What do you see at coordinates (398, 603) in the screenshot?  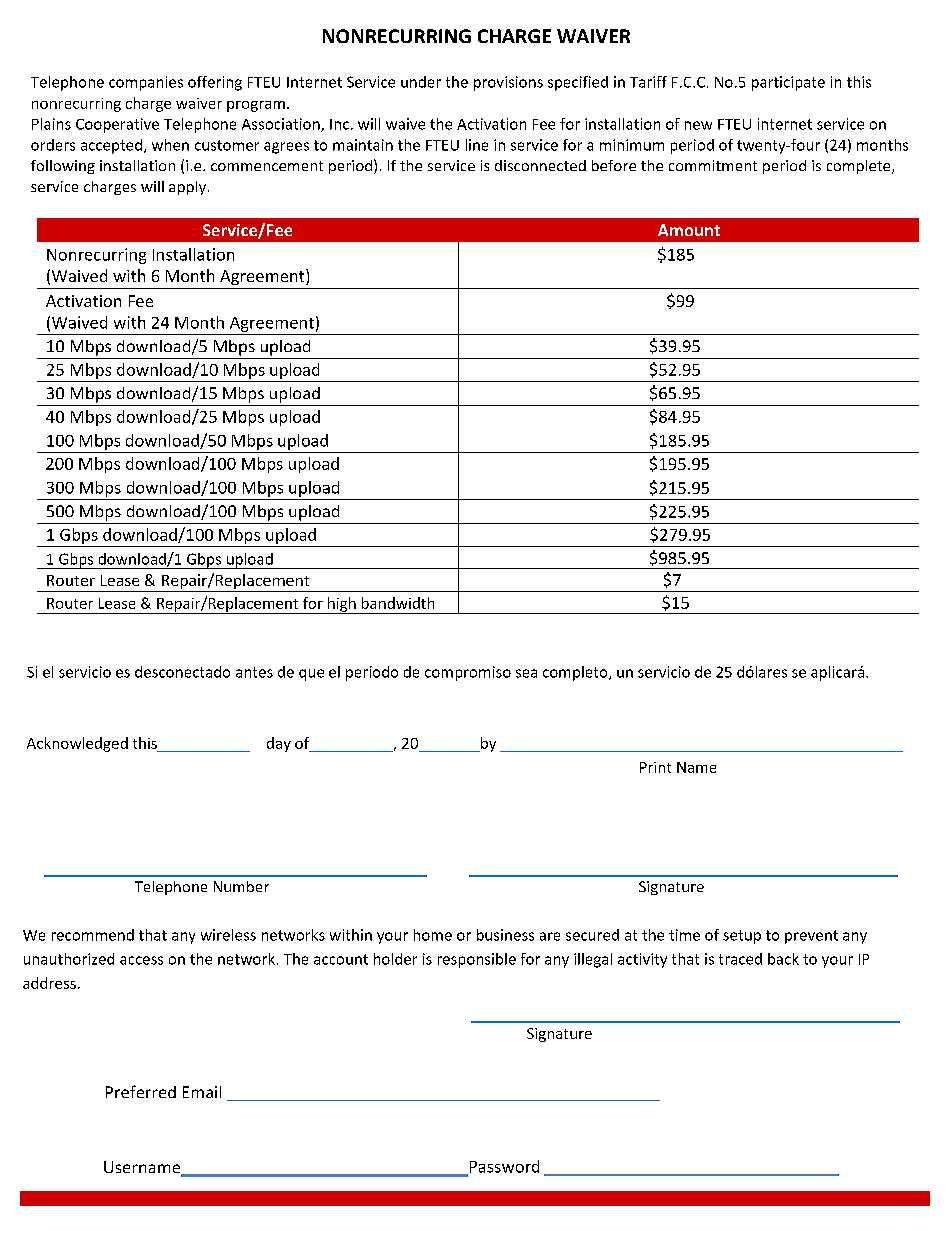 I see `bandwidth` at bounding box center [398, 603].
